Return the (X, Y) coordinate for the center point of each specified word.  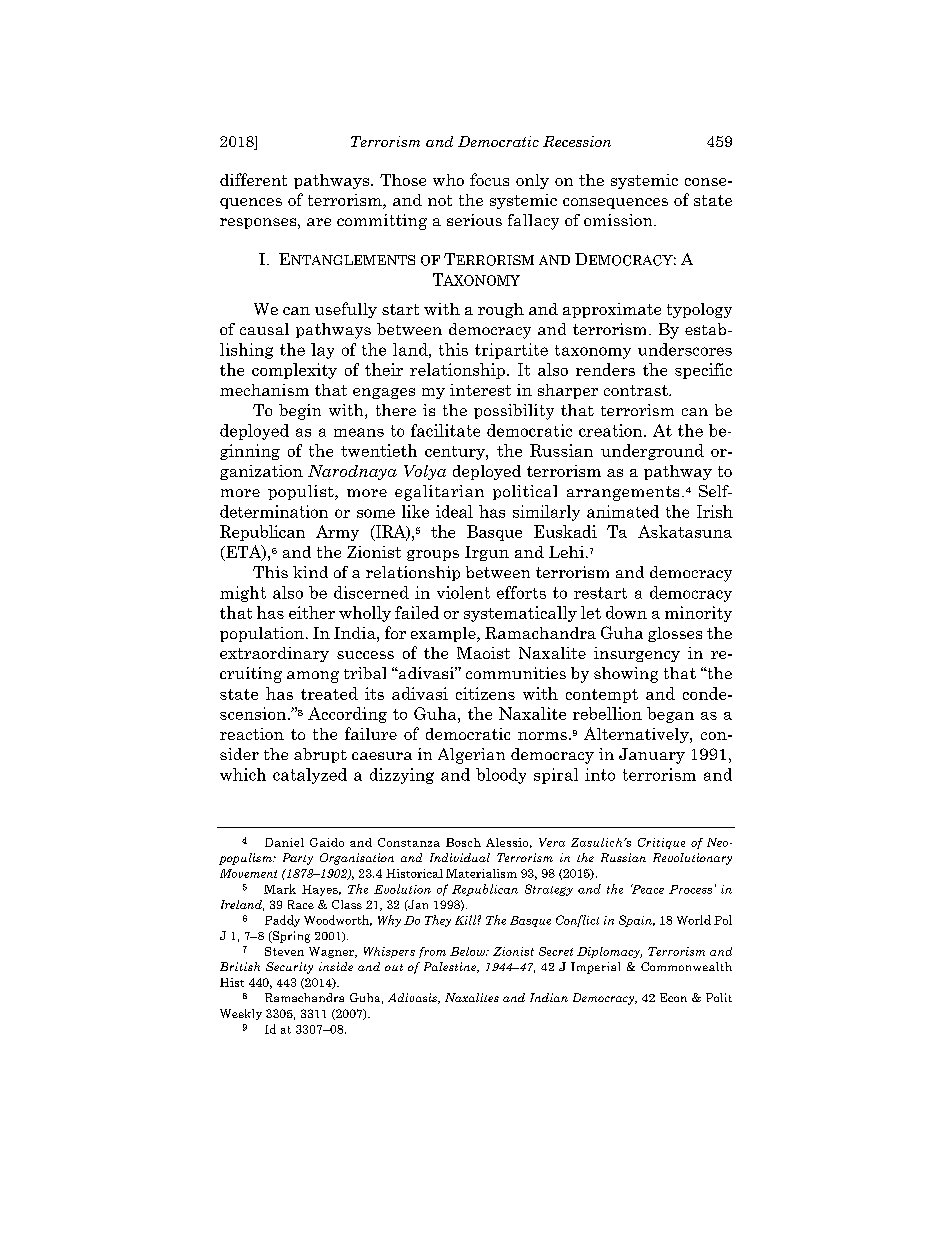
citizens (485, 693)
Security (289, 968)
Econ (673, 997)
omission (619, 220)
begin (300, 412)
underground (652, 452)
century (456, 453)
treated (329, 693)
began (670, 715)
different (253, 179)
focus (489, 179)
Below (468, 951)
